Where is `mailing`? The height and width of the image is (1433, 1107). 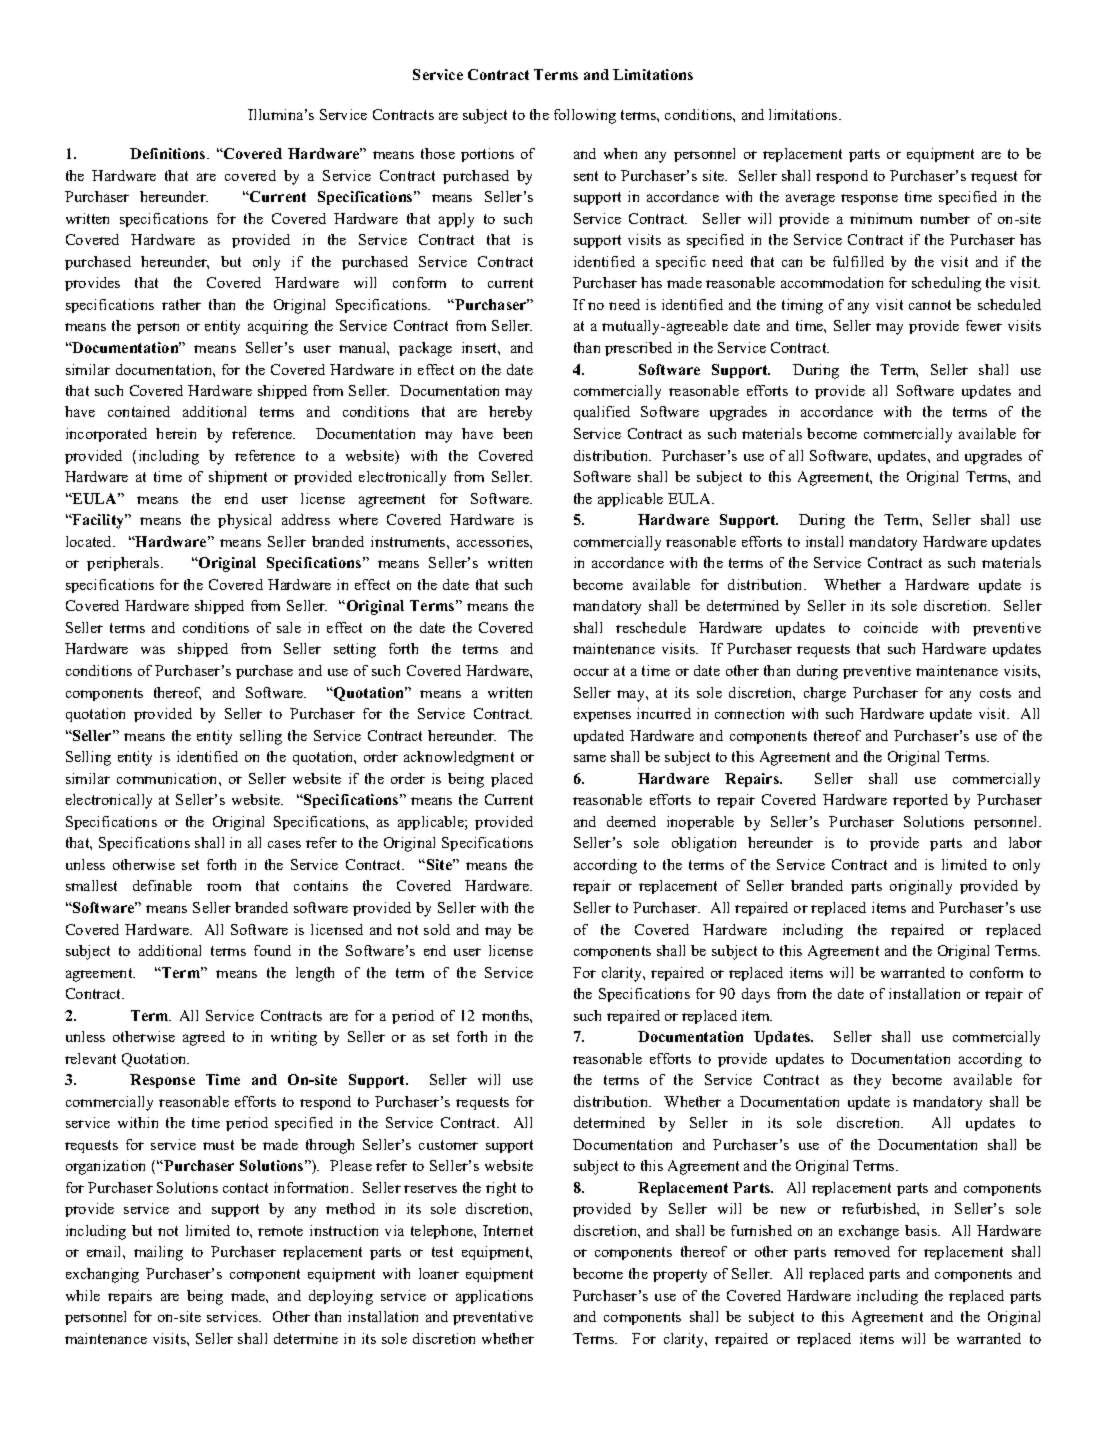 mailing is located at coordinates (158, 1253).
